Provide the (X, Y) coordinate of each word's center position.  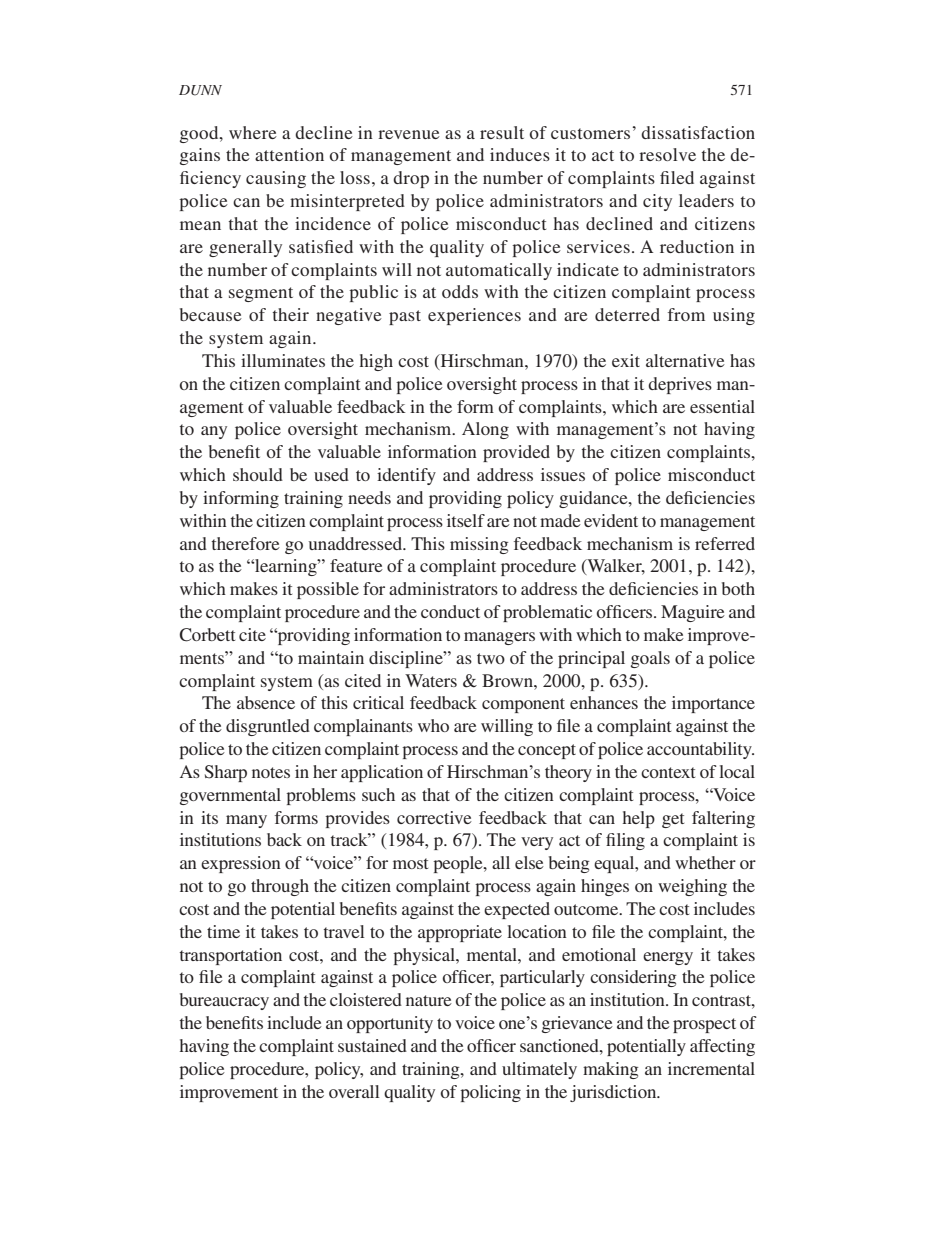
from (686, 314)
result (502, 132)
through (280, 887)
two (491, 658)
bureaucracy (224, 1001)
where (253, 132)
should (258, 474)
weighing (692, 887)
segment (261, 294)
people (459, 864)
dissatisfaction (698, 132)
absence (266, 702)
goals (650, 659)
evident (611, 520)
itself (466, 520)
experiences (474, 316)
